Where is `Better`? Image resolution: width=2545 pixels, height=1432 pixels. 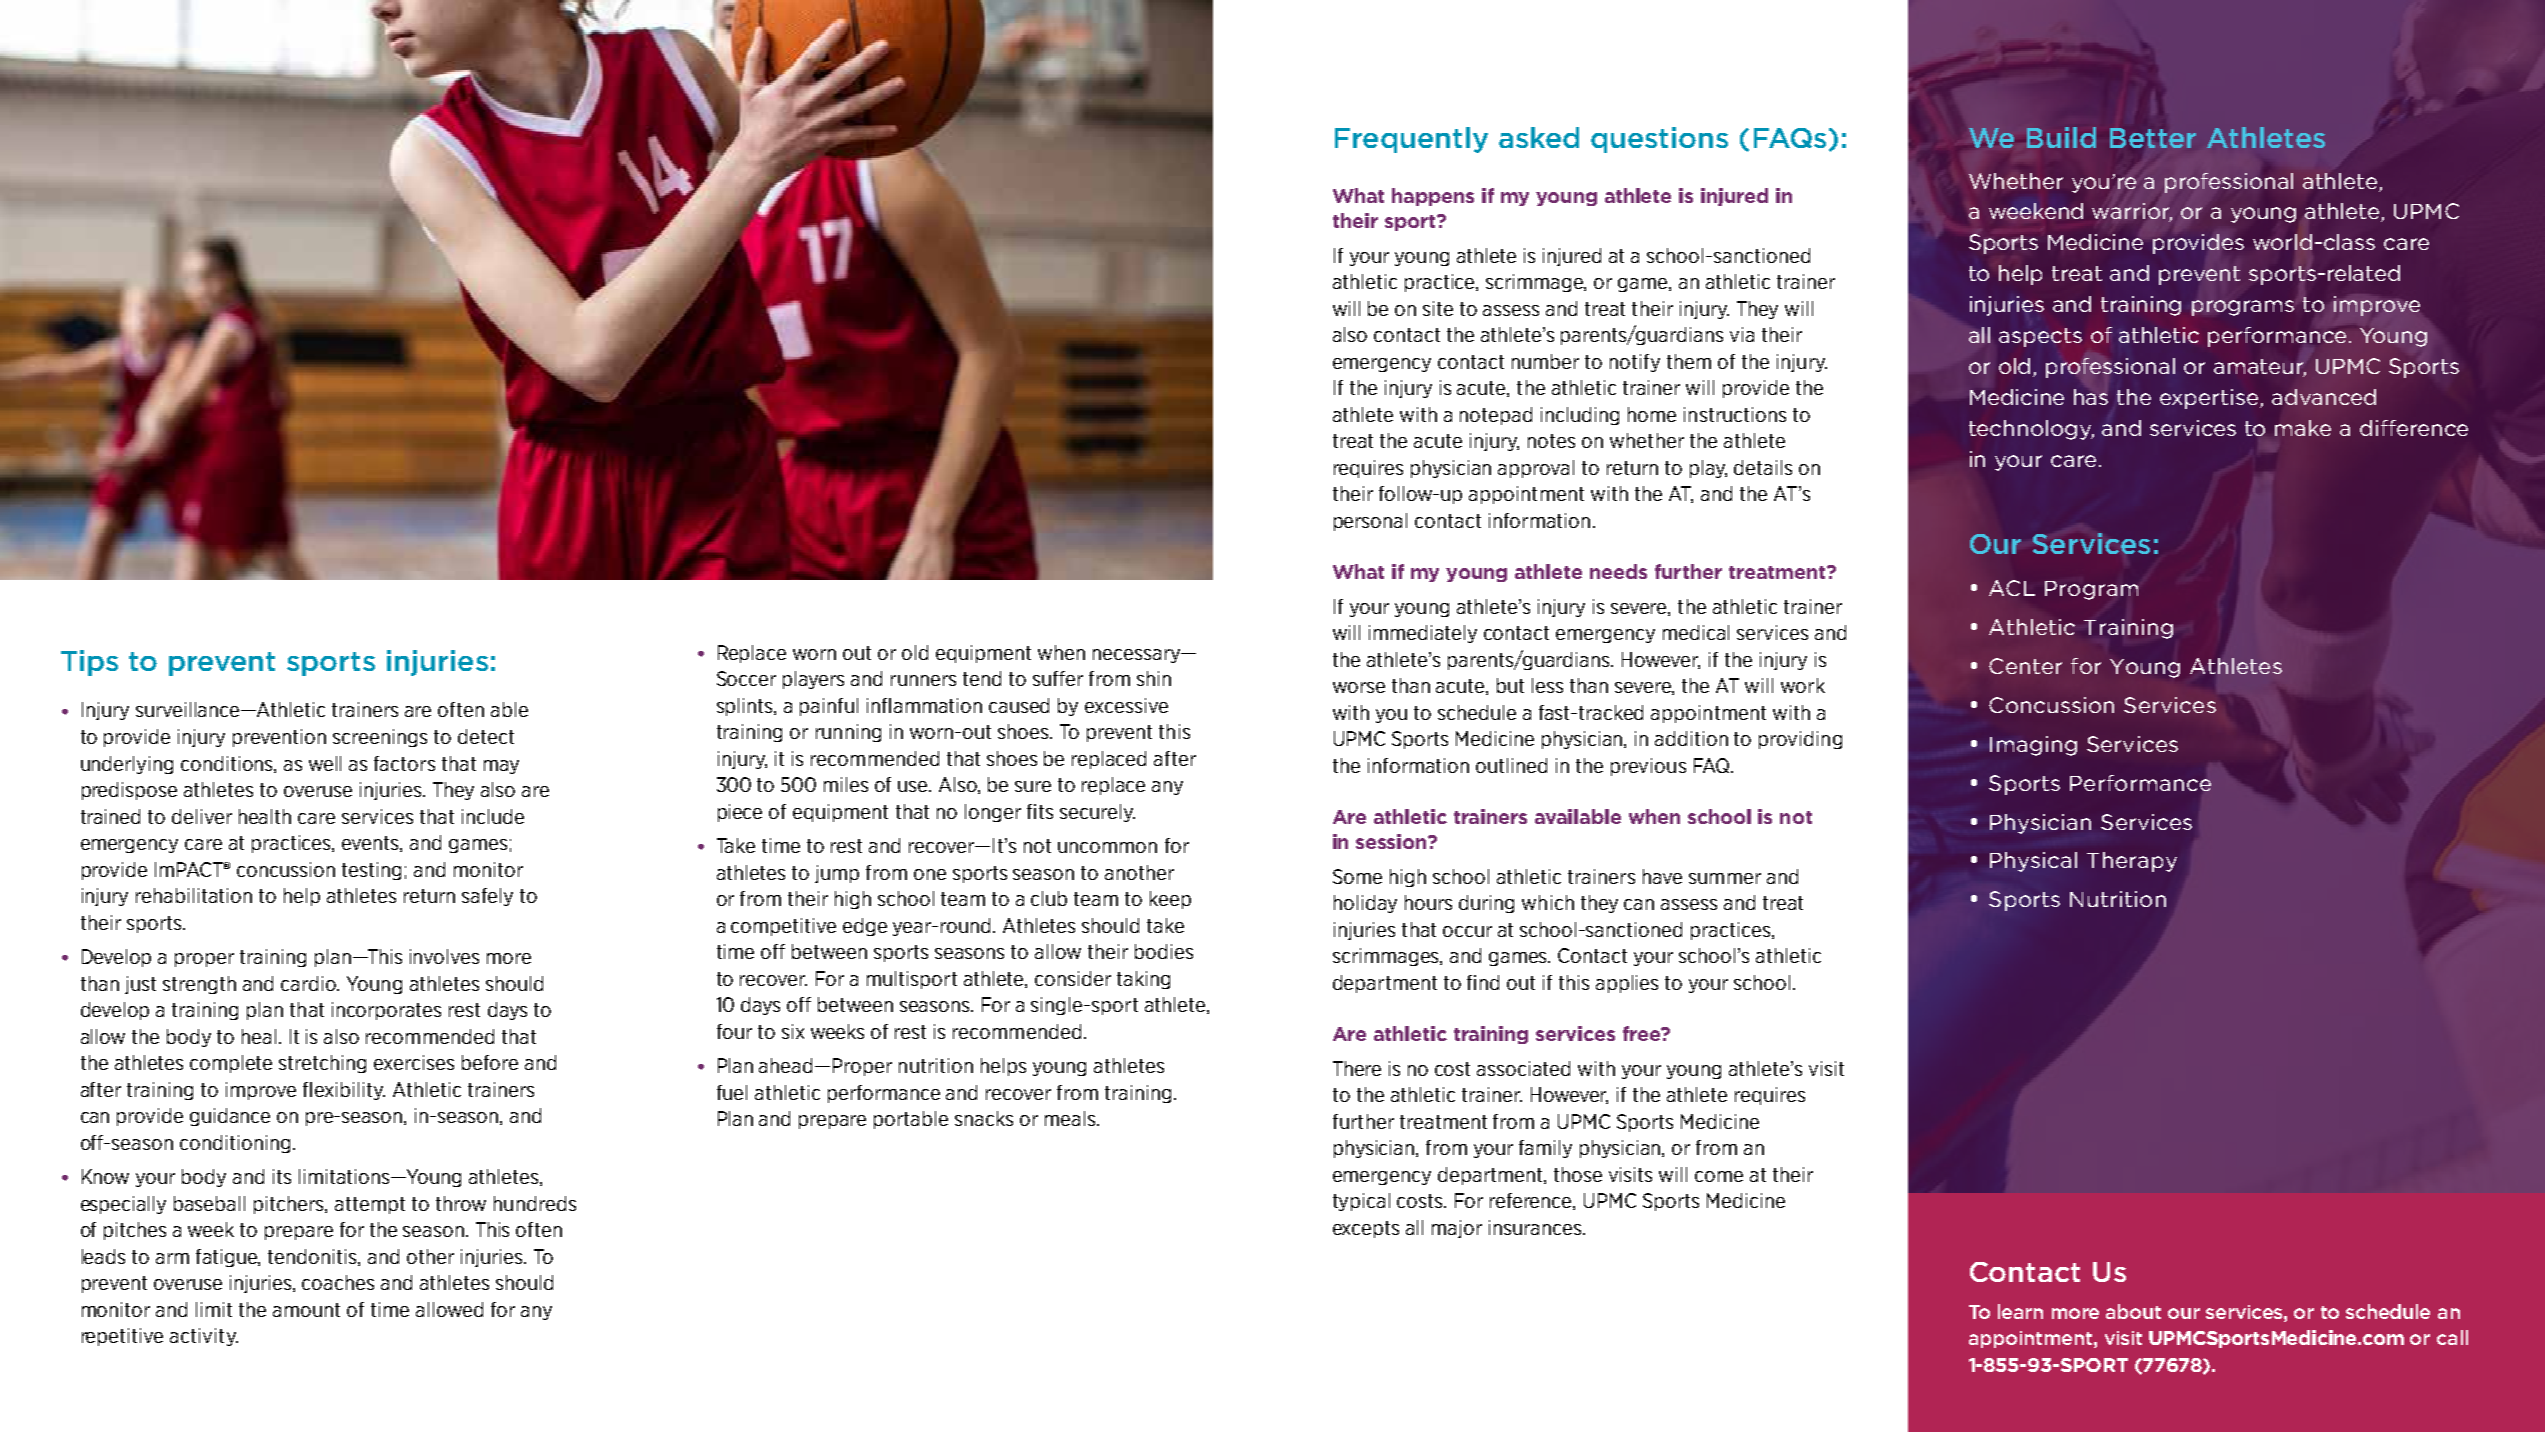
Better is located at coordinates (2153, 138).
